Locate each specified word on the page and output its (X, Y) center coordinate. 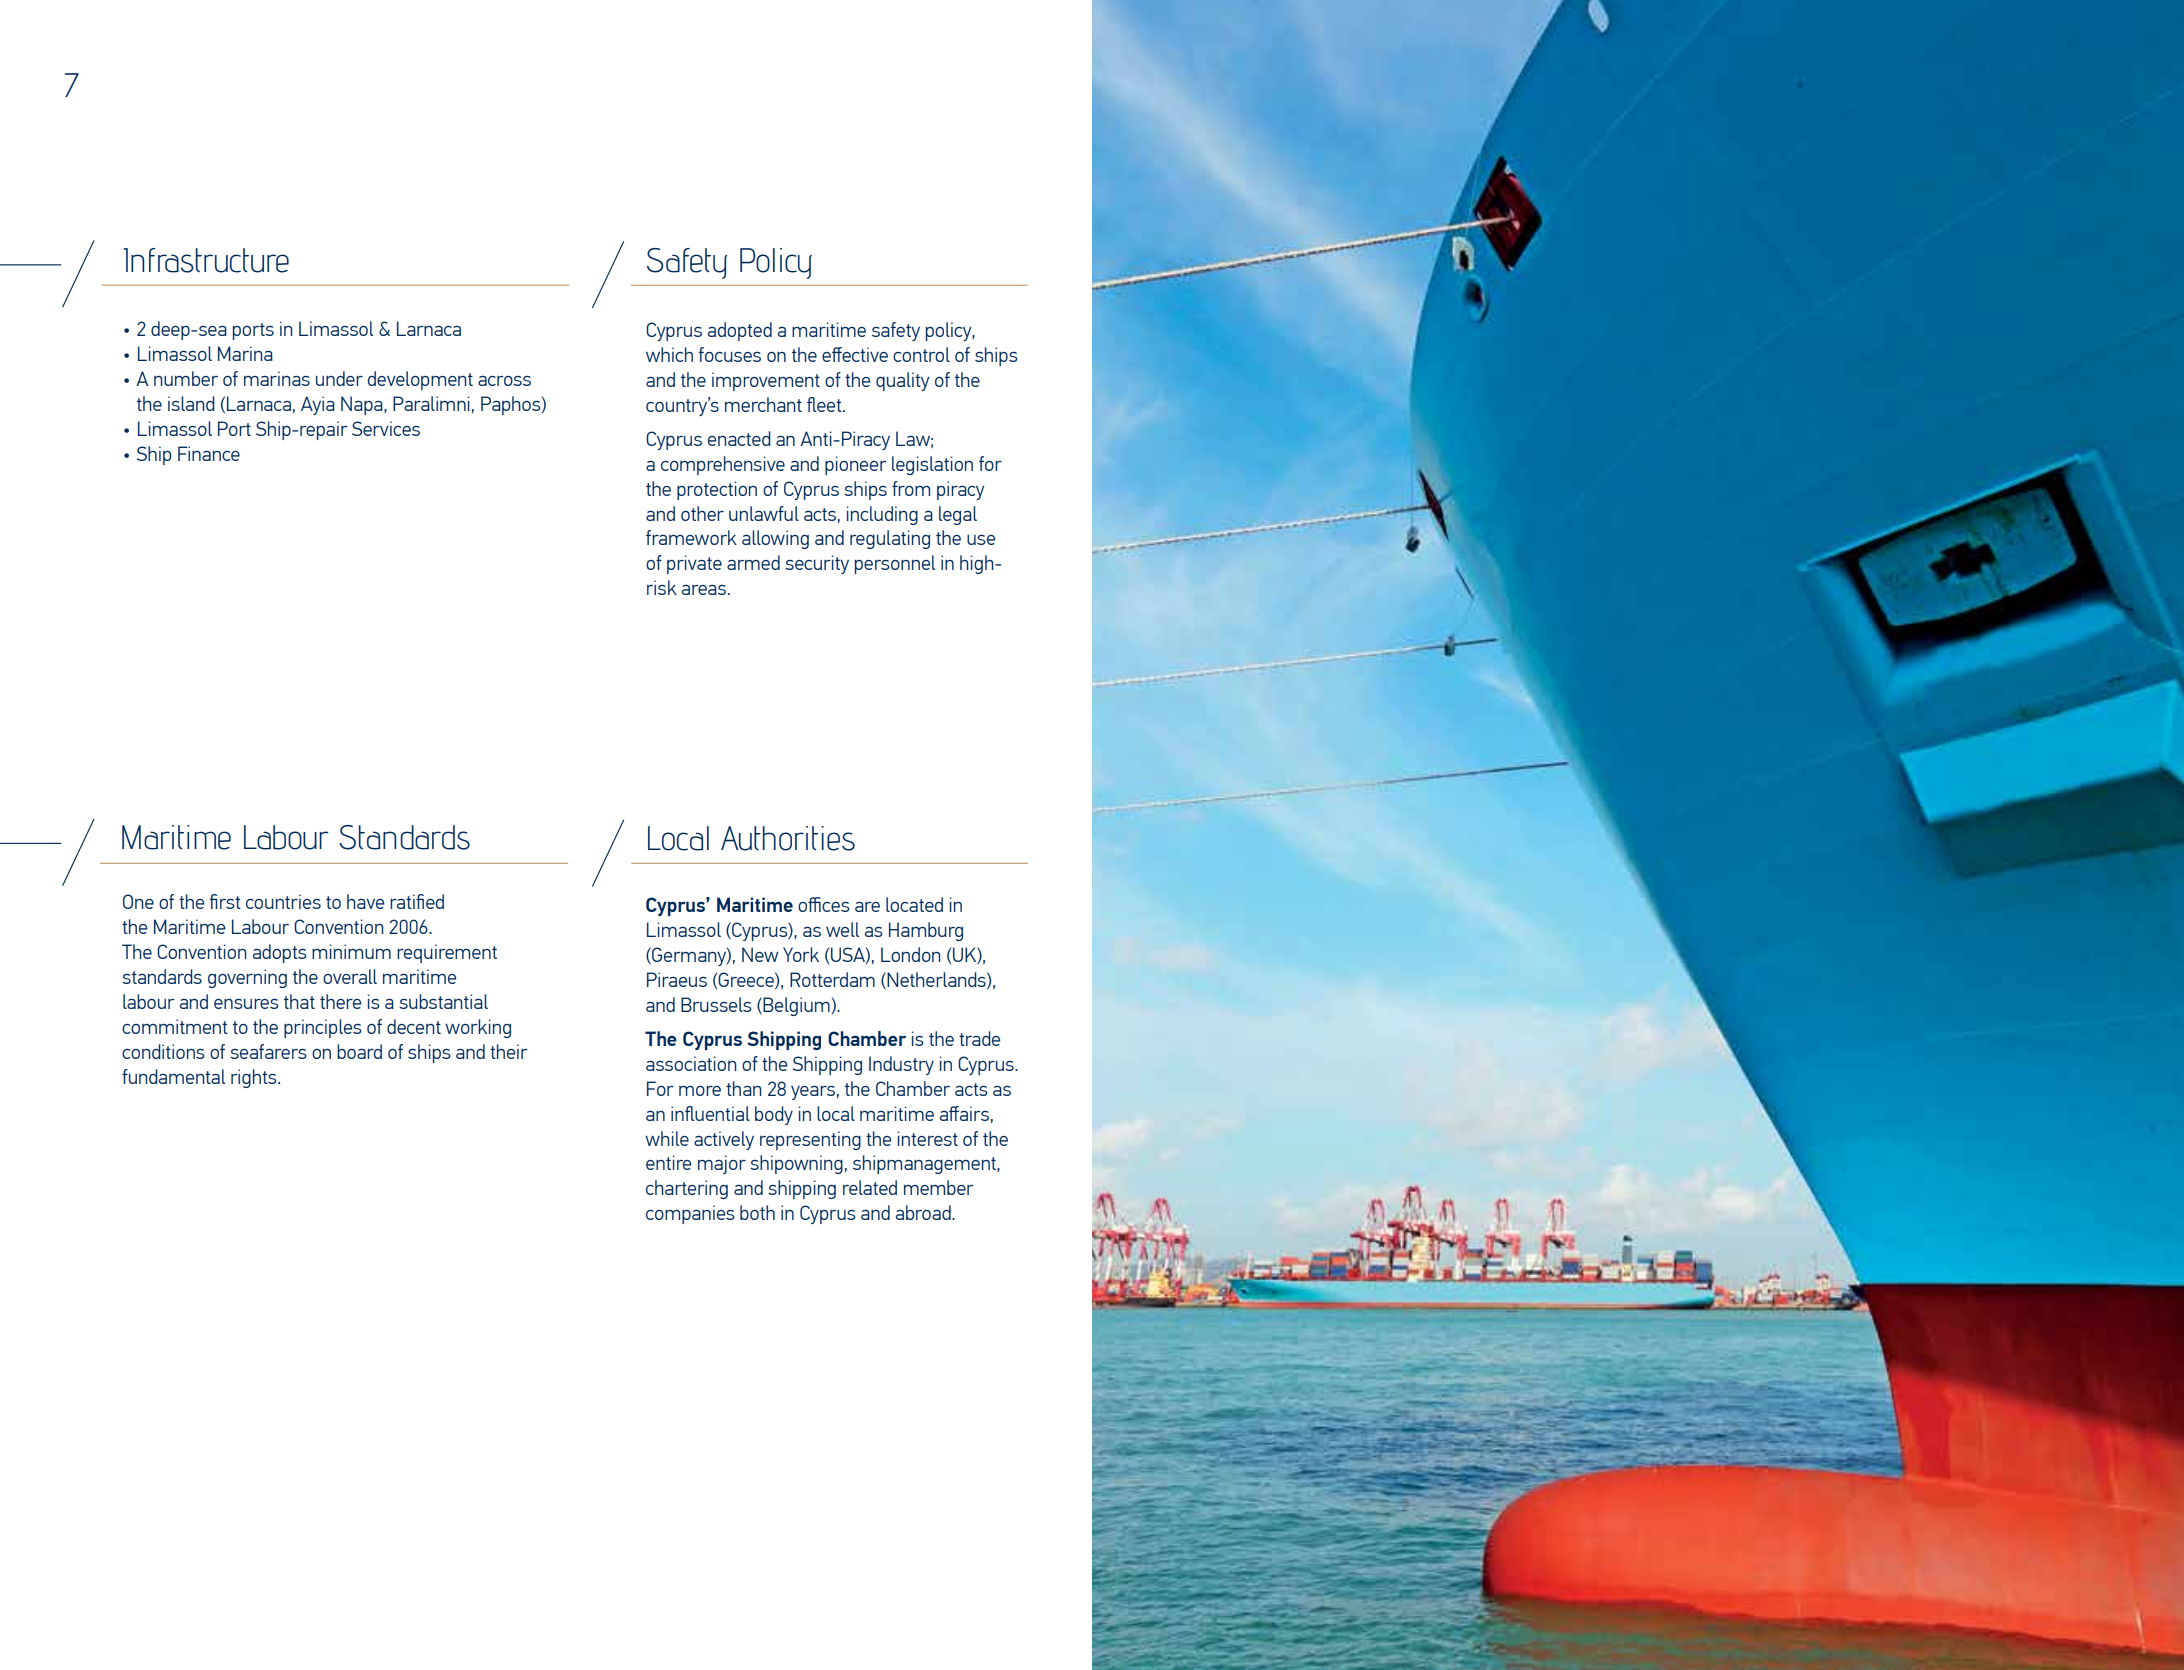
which (669, 354)
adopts (279, 953)
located (914, 904)
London (910, 954)
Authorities (788, 838)
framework (691, 537)
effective (855, 354)
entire (668, 1162)
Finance (209, 453)
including (882, 515)
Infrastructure (206, 260)
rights (255, 1078)
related (870, 1187)
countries (283, 901)
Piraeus (677, 979)
